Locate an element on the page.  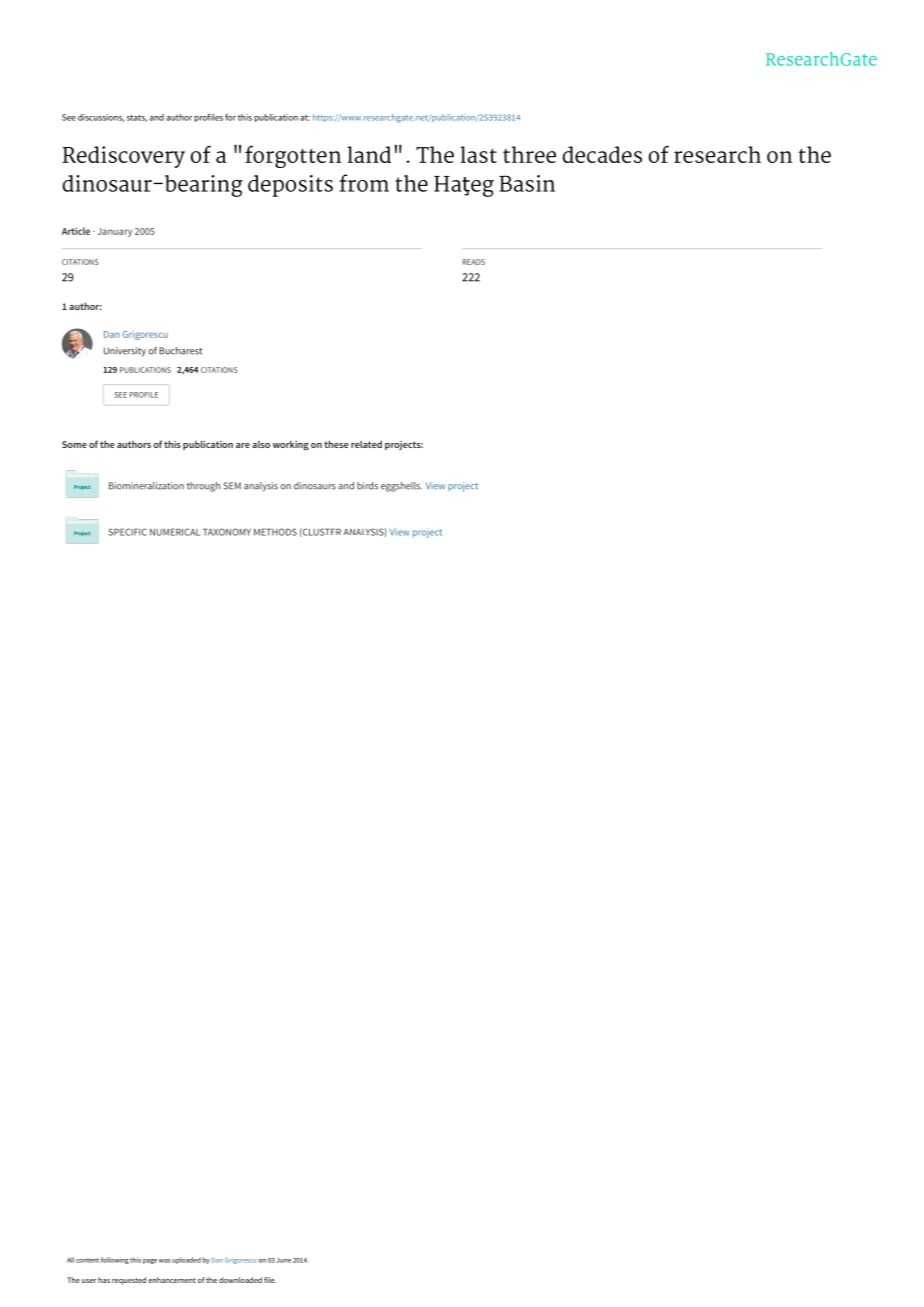
downloaded is located at coordinates (240, 1280).
